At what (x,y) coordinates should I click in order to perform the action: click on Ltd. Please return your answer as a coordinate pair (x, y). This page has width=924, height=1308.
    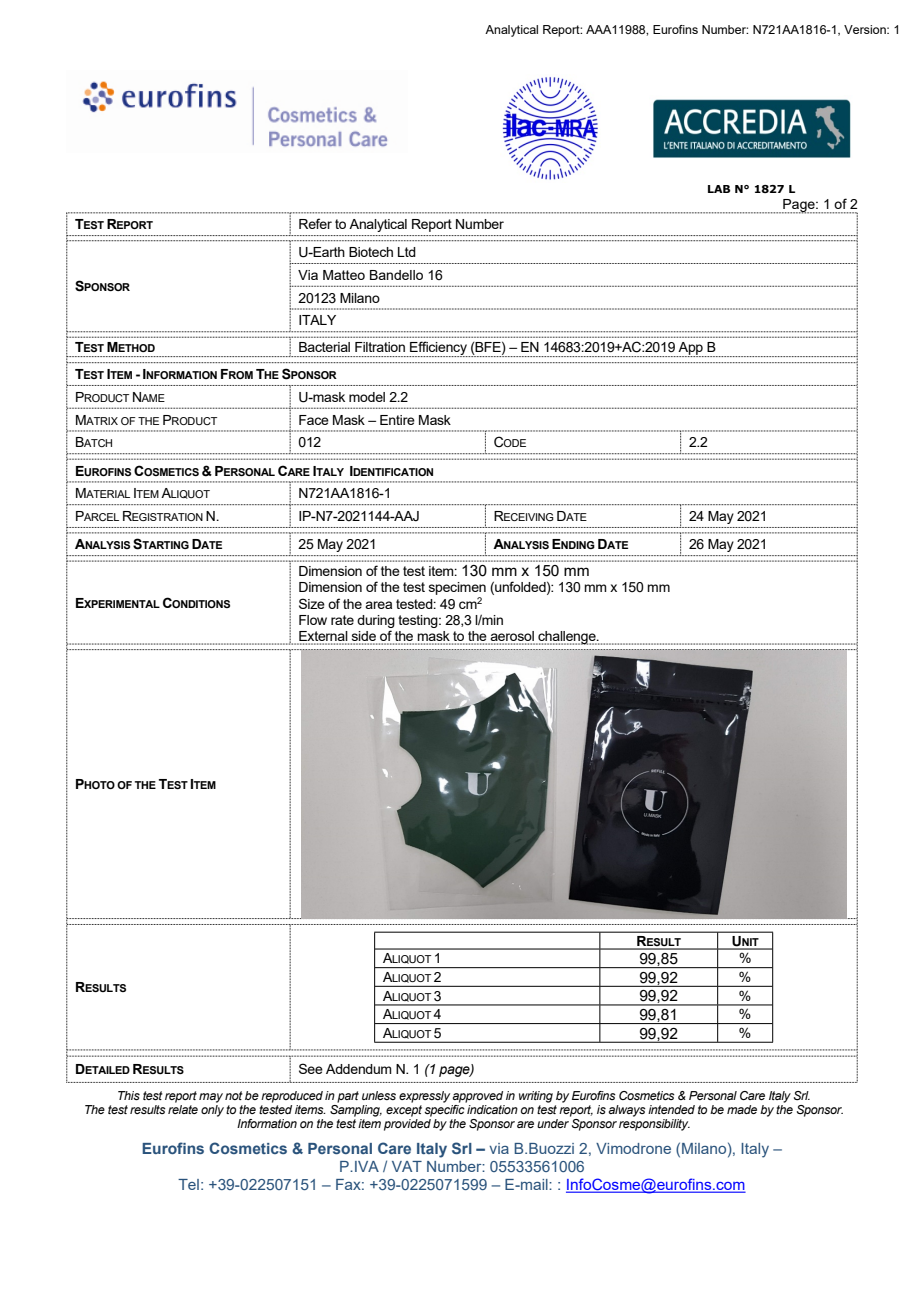
    Looking at the image, I should click on (407, 252).
